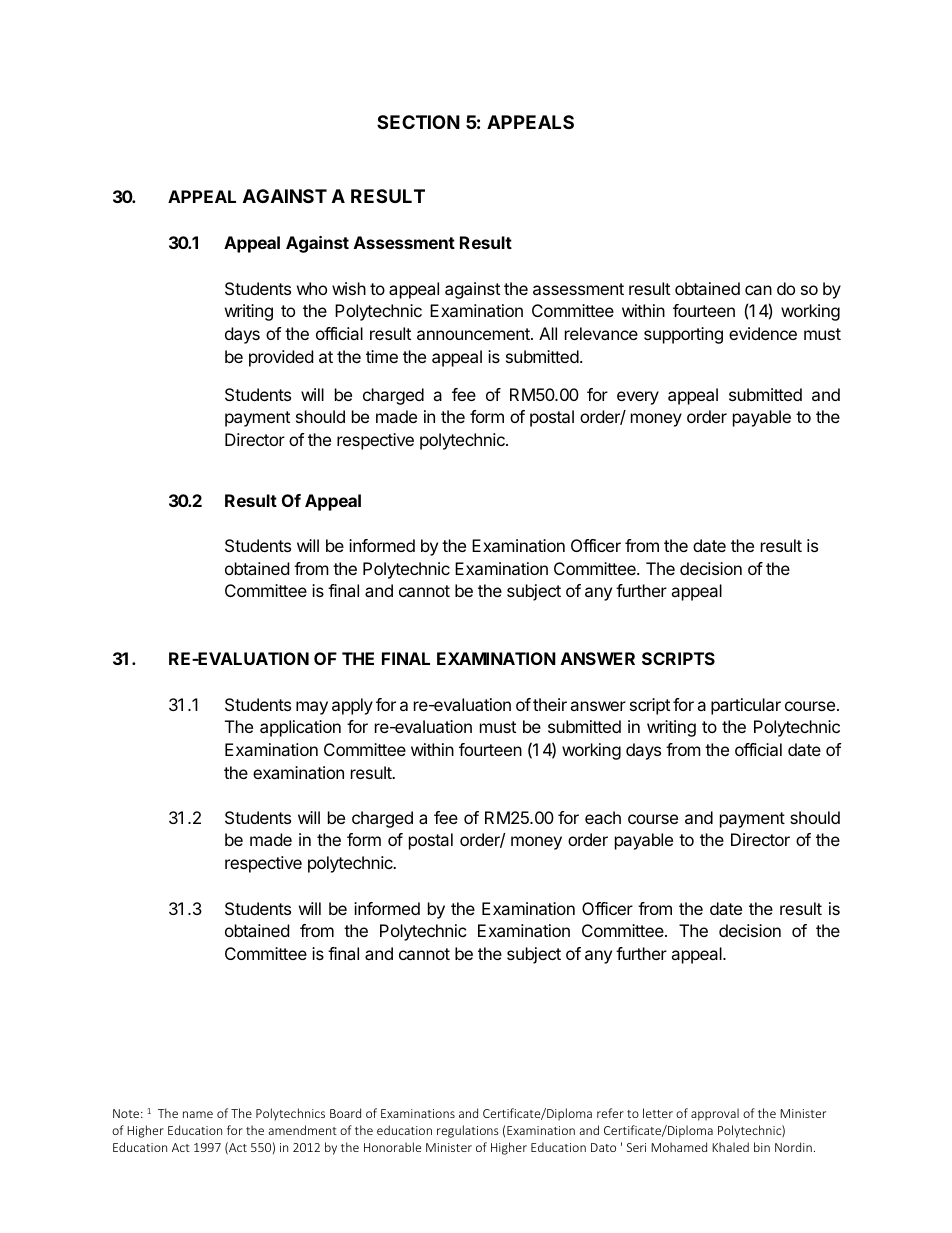 The height and width of the screenshot is (1233, 952). Describe the element at coordinates (382, 356) in the screenshot. I see `time` at that location.
